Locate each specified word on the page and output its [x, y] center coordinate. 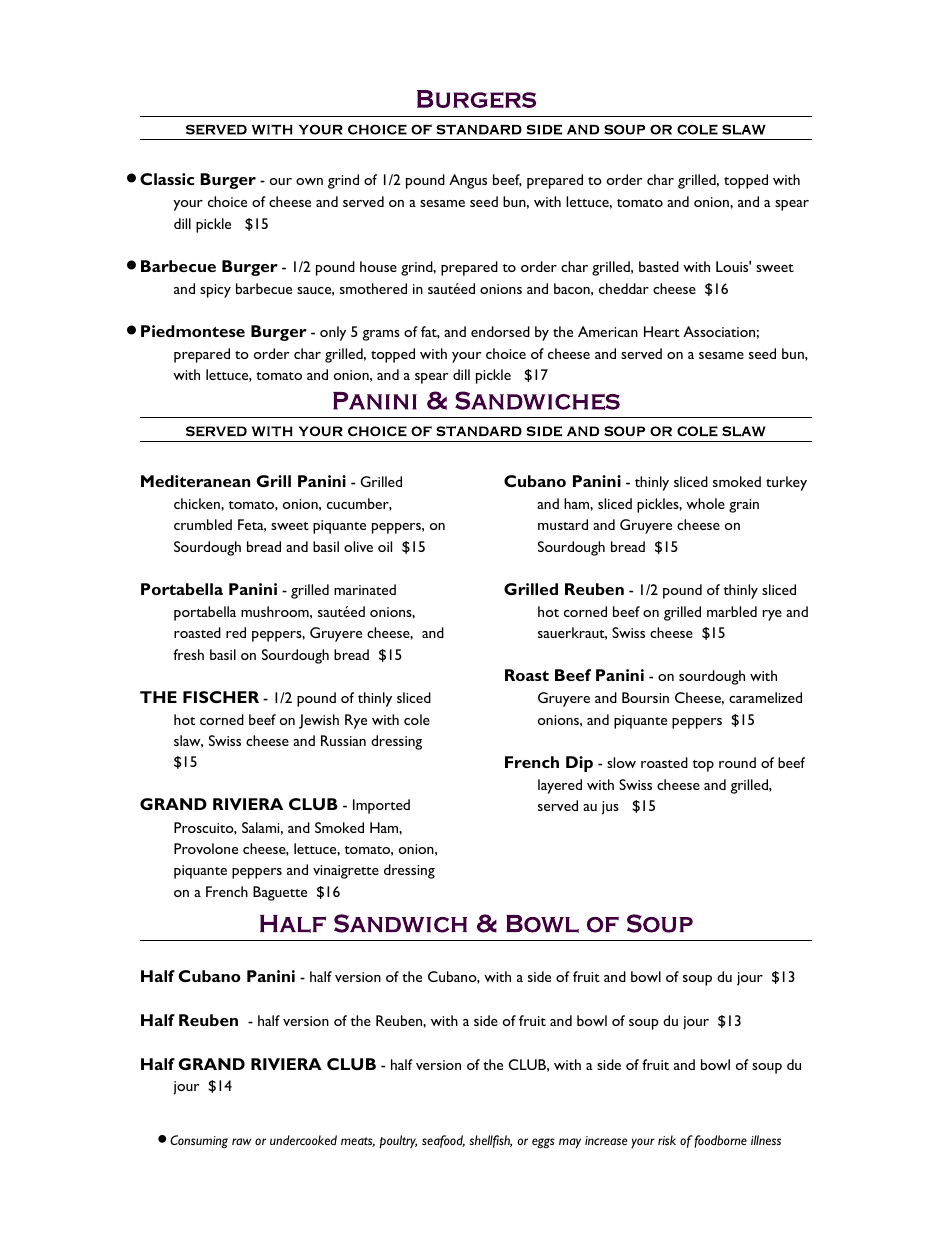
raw [241, 1141]
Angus [468, 181]
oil [385, 546]
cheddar [624, 288]
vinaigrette [346, 872]
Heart [662, 331]
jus [610, 808]
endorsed [500, 331]
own [309, 181]
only [333, 333]
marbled [732, 611]
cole [417, 719]
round [737, 762]
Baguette [280, 893]
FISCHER [221, 697]
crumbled [203, 524]
